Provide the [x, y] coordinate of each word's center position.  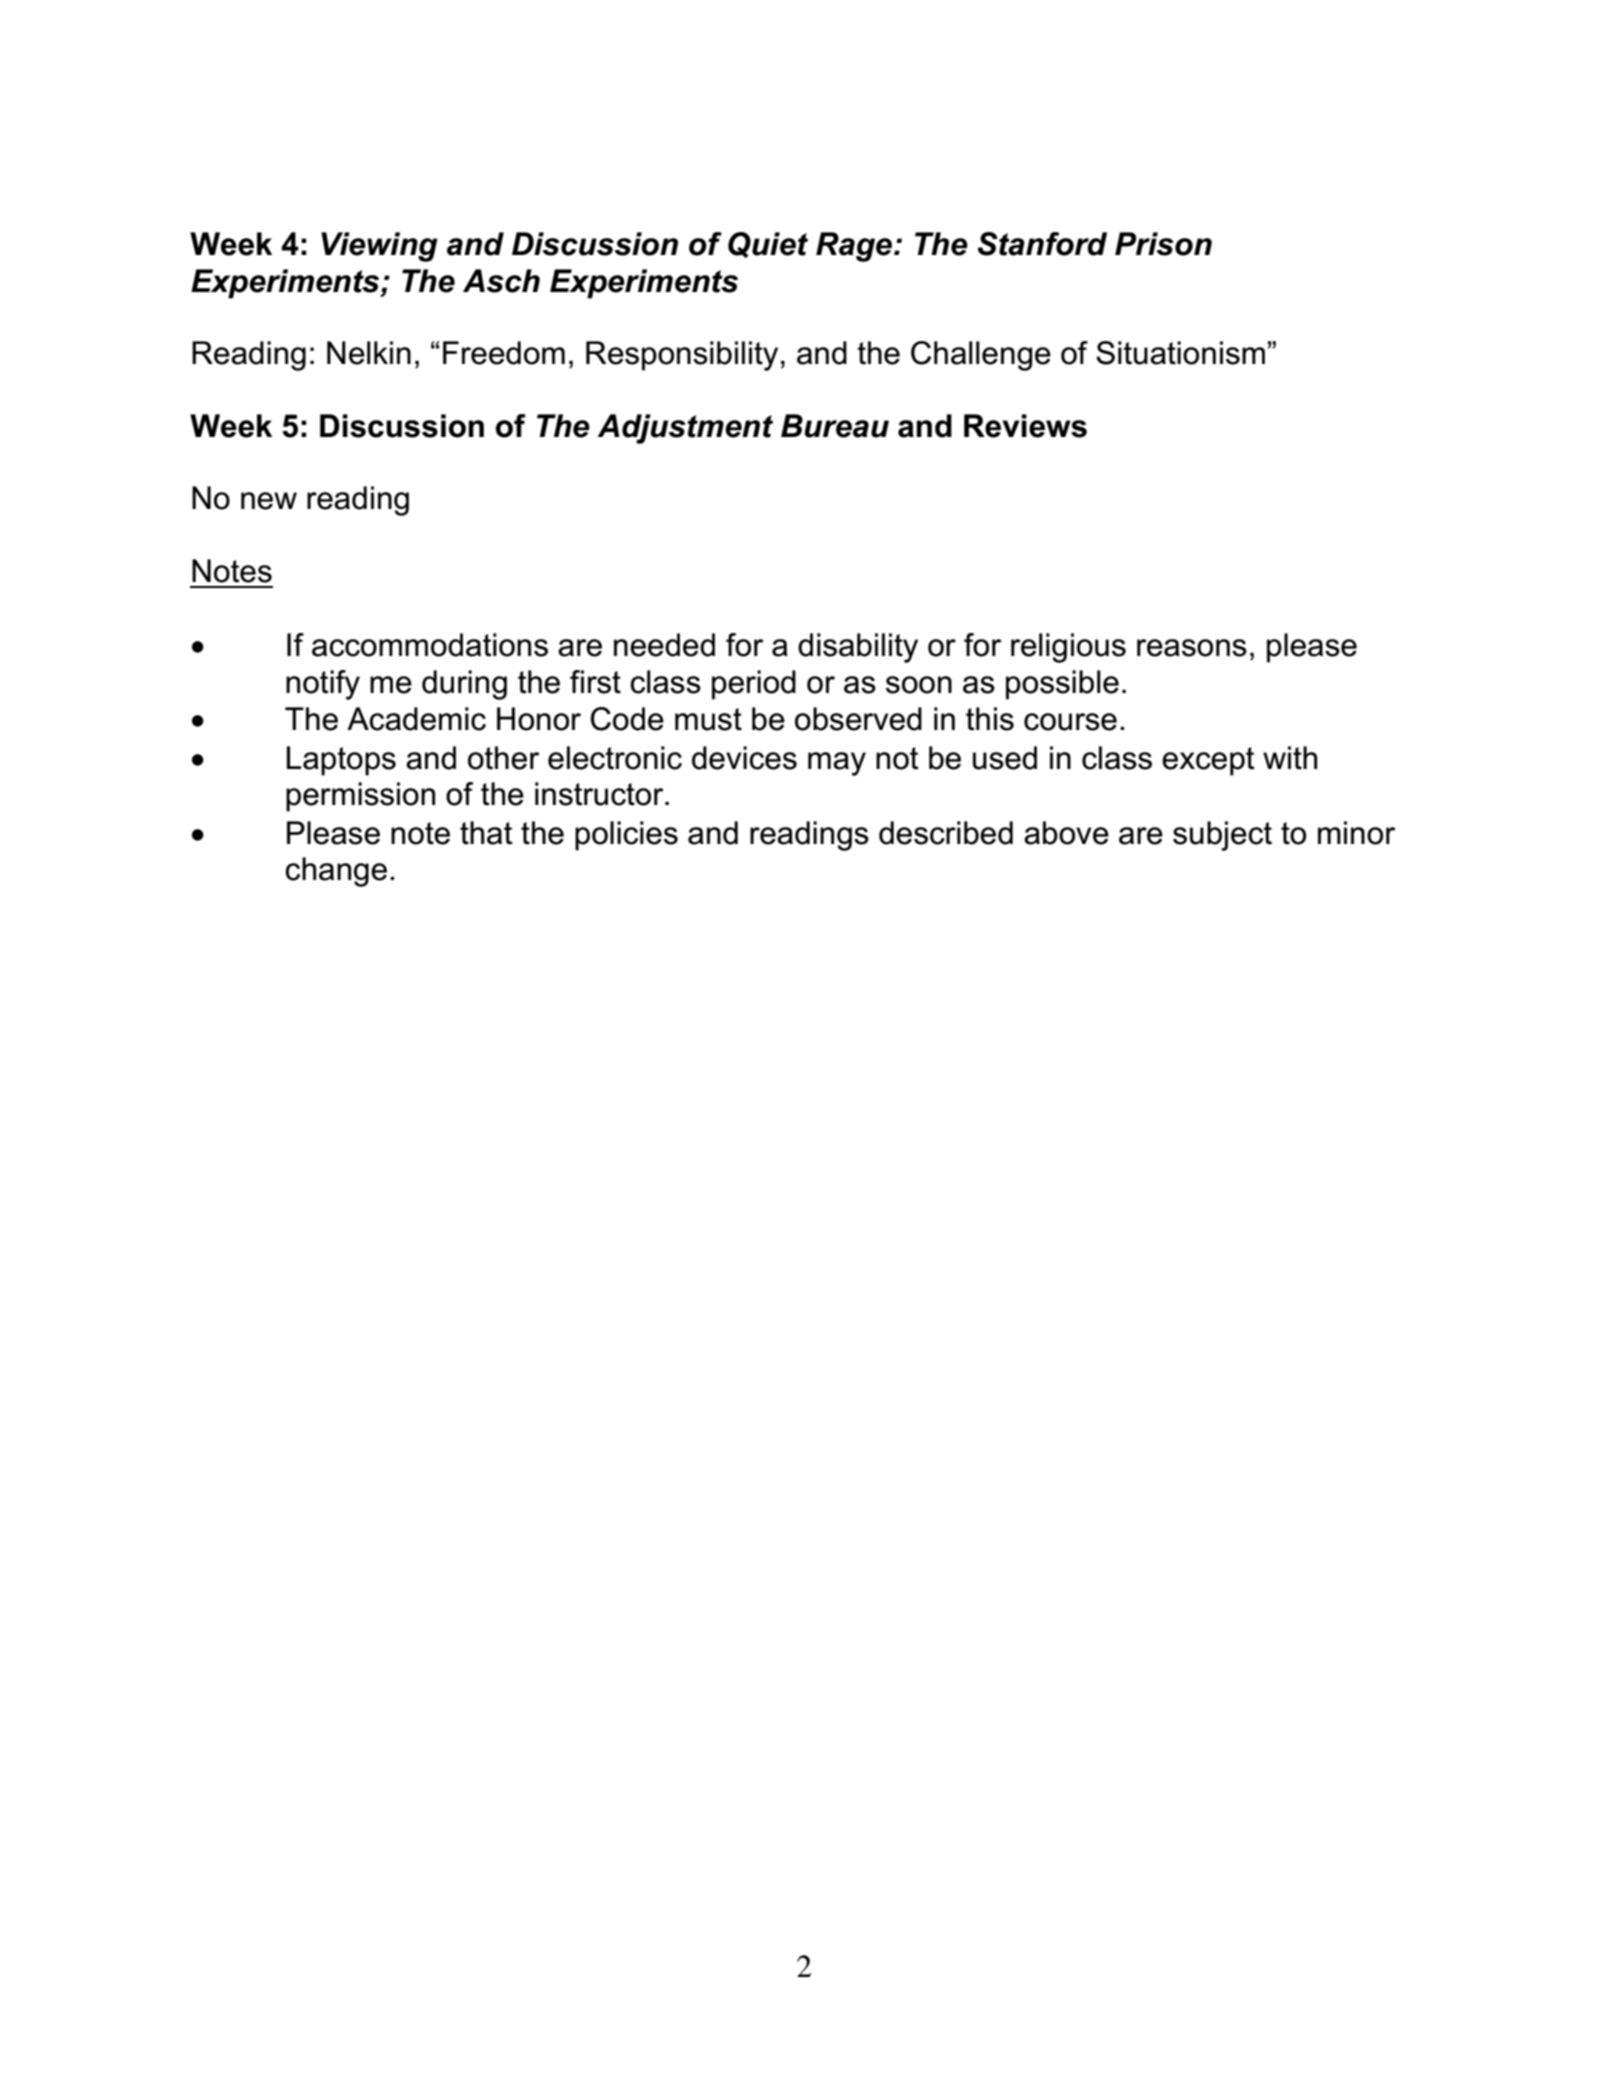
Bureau [835, 426]
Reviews [1025, 426]
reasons [1192, 648]
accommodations [430, 645]
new [269, 501]
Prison [1163, 244]
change [336, 872]
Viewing [379, 247]
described [946, 833]
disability [858, 648]
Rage [855, 247]
